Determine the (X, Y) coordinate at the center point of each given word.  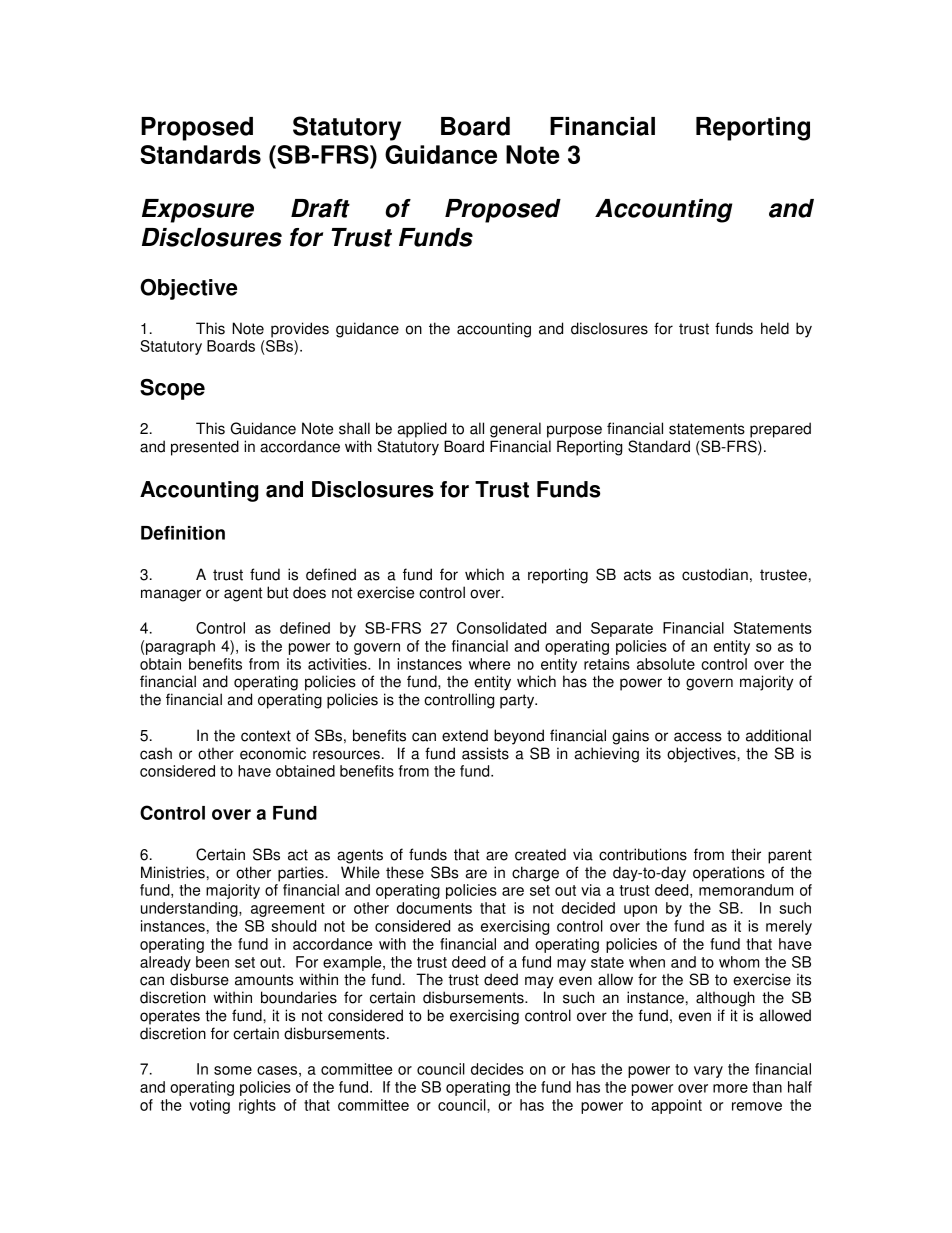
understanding (190, 909)
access (698, 737)
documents (434, 908)
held (775, 328)
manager (171, 595)
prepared (780, 430)
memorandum (746, 890)
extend (465, 735)
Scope (172, 389)
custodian (715, 574)
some (233, 1070)
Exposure (198, 211)
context (266, 736)
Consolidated (501, 628)
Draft (320, 208)
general (515, 430)
